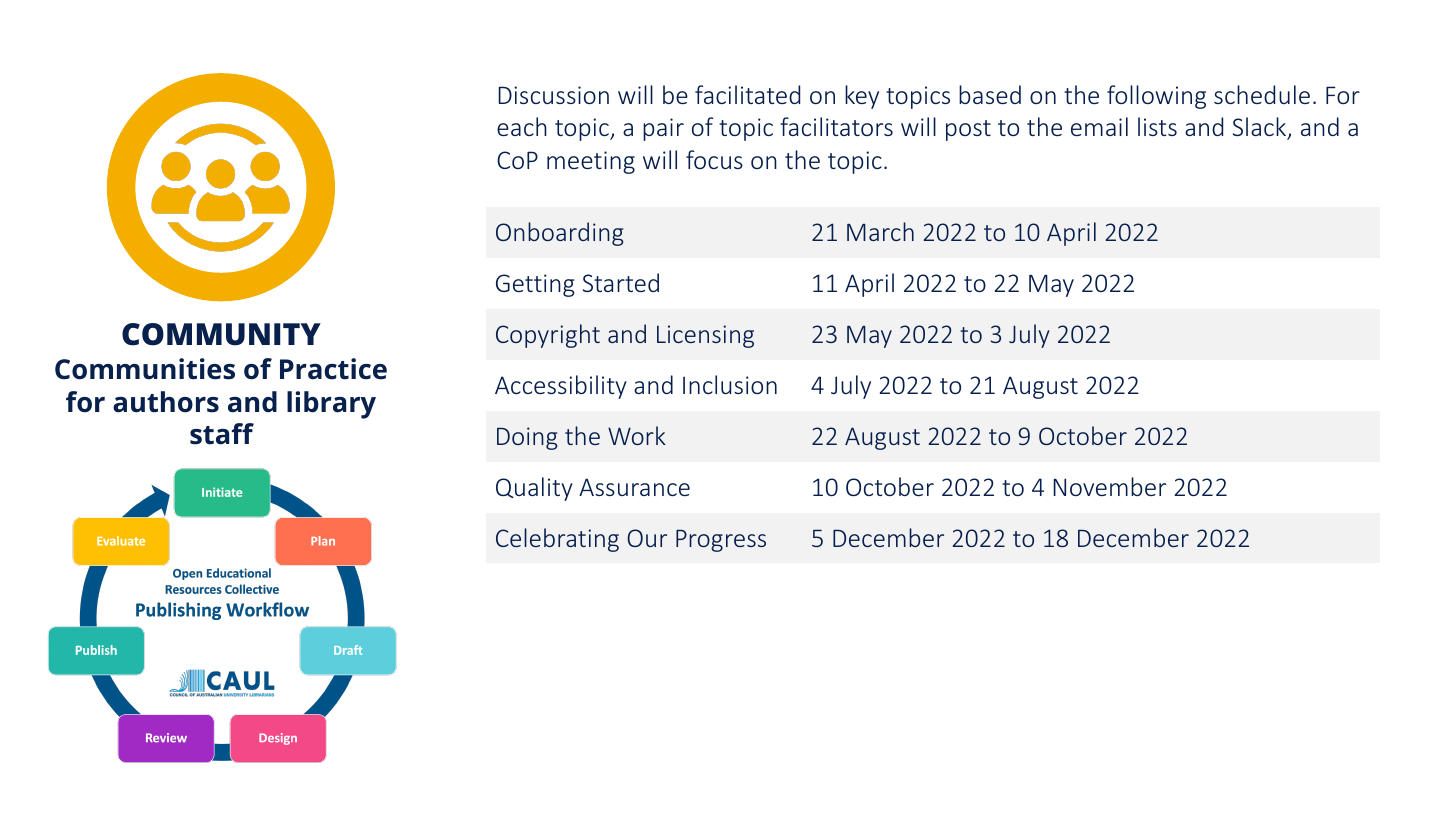  Describe the element at coordinates (557, 540) in the image. I see `Celebrating` at that location.
